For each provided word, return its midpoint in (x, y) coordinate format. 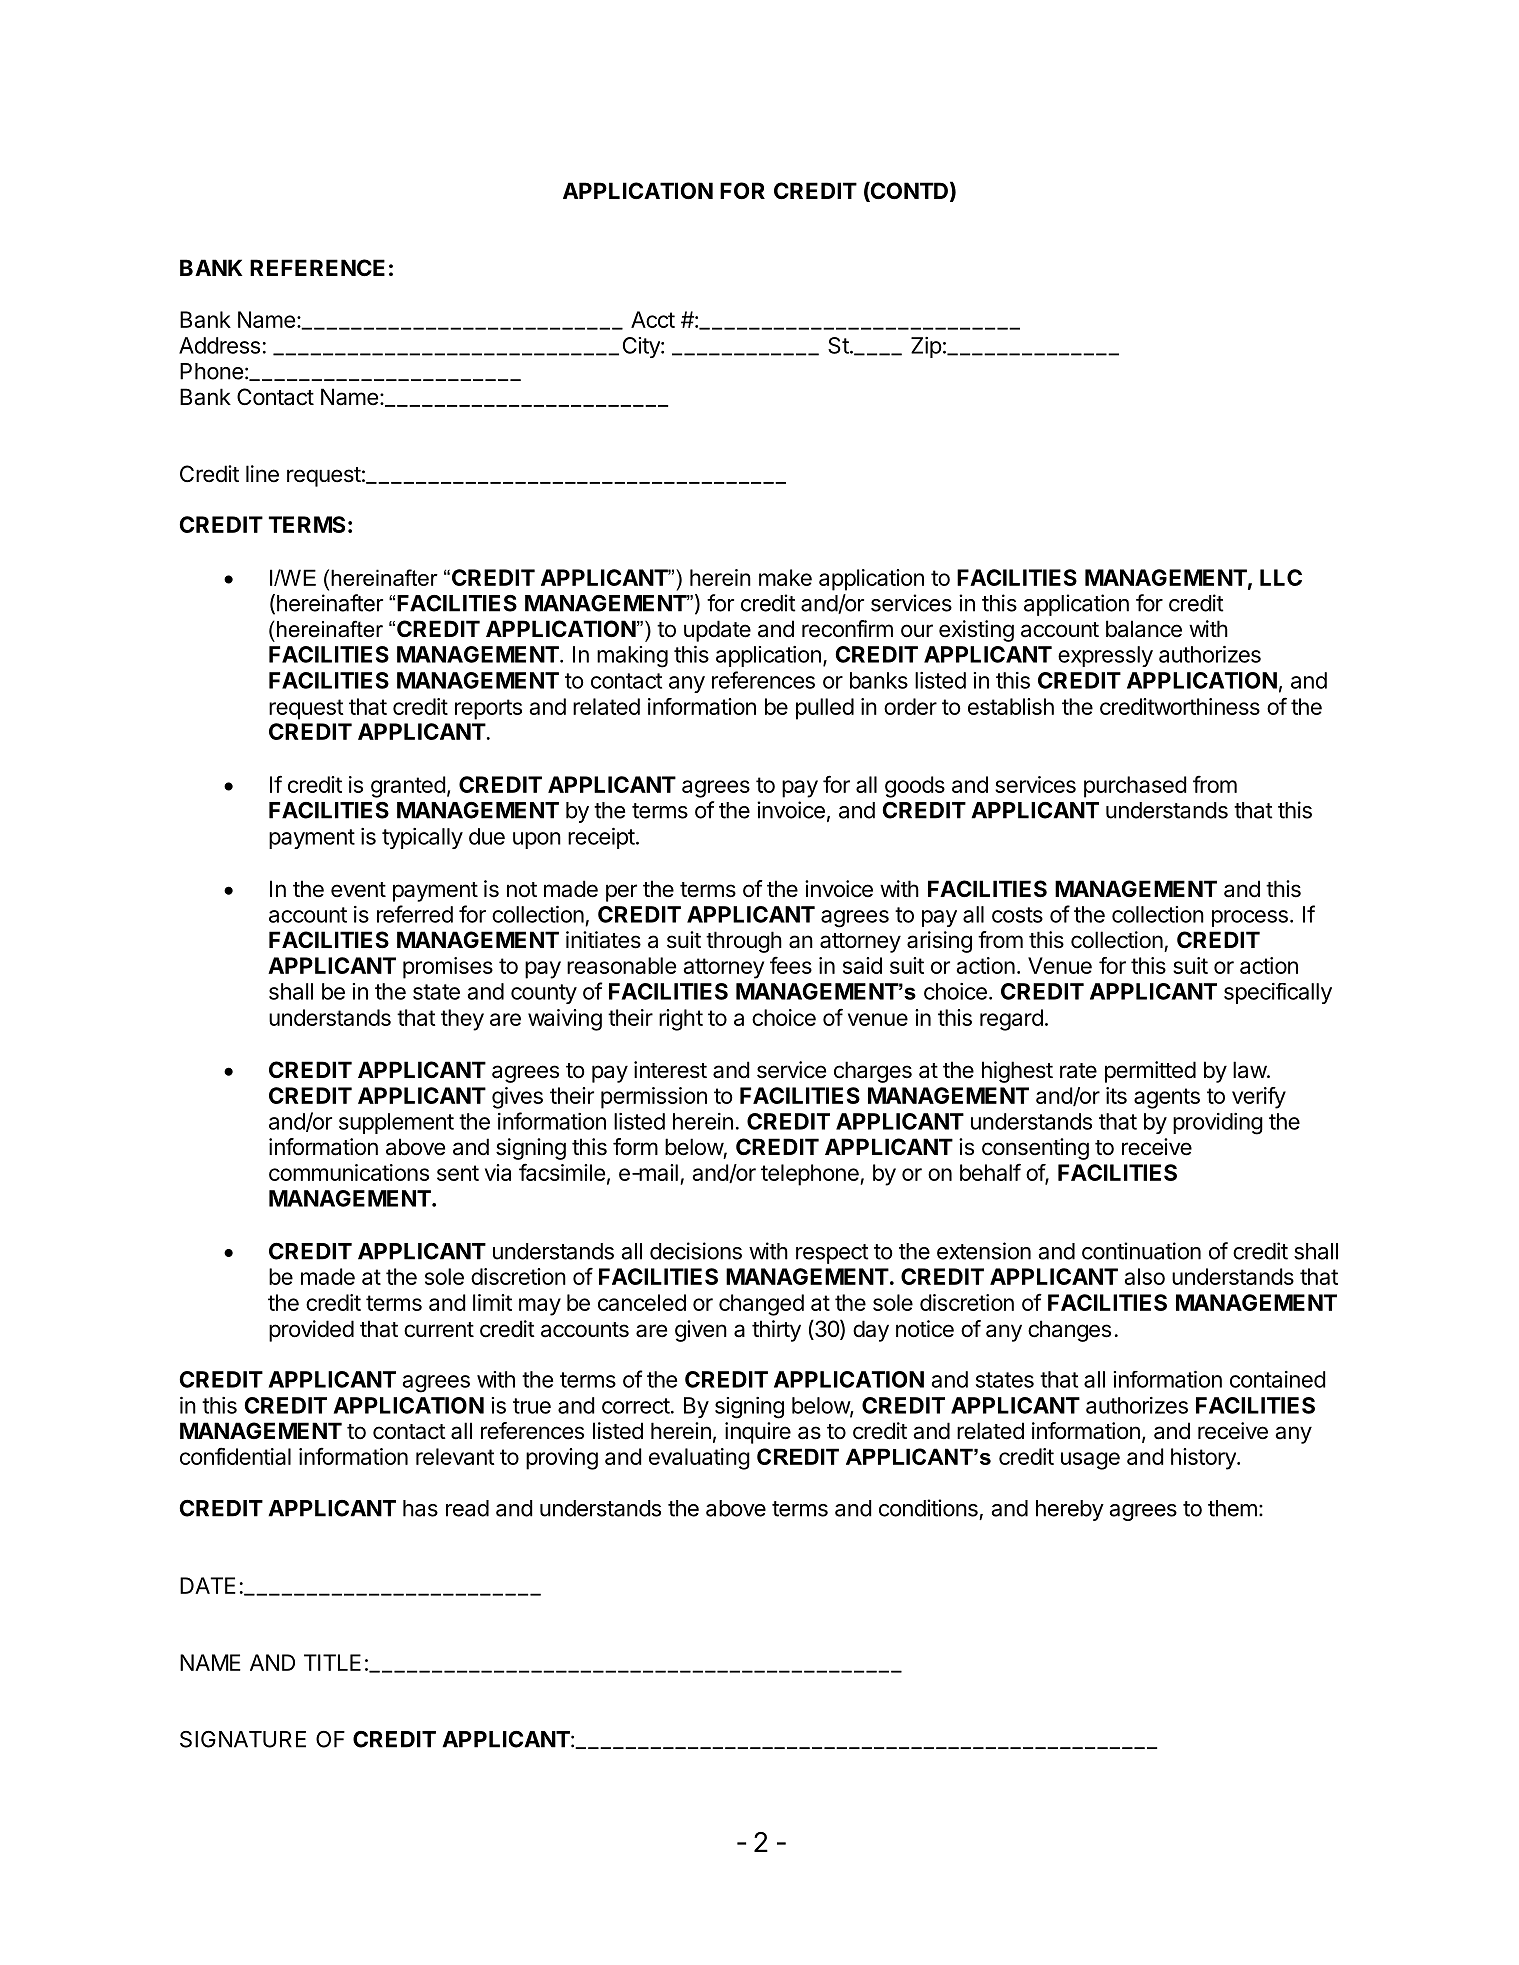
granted (408, 787)
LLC (1281, 577)
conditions (928, 1508)
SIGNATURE (243, 1739)
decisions (696, 1251)
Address (219, 345)
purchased (1135, 787)
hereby (1070, 1510)
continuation (1141, 1251)
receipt (601, 838)
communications (349, 1172)
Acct (653, 319)
